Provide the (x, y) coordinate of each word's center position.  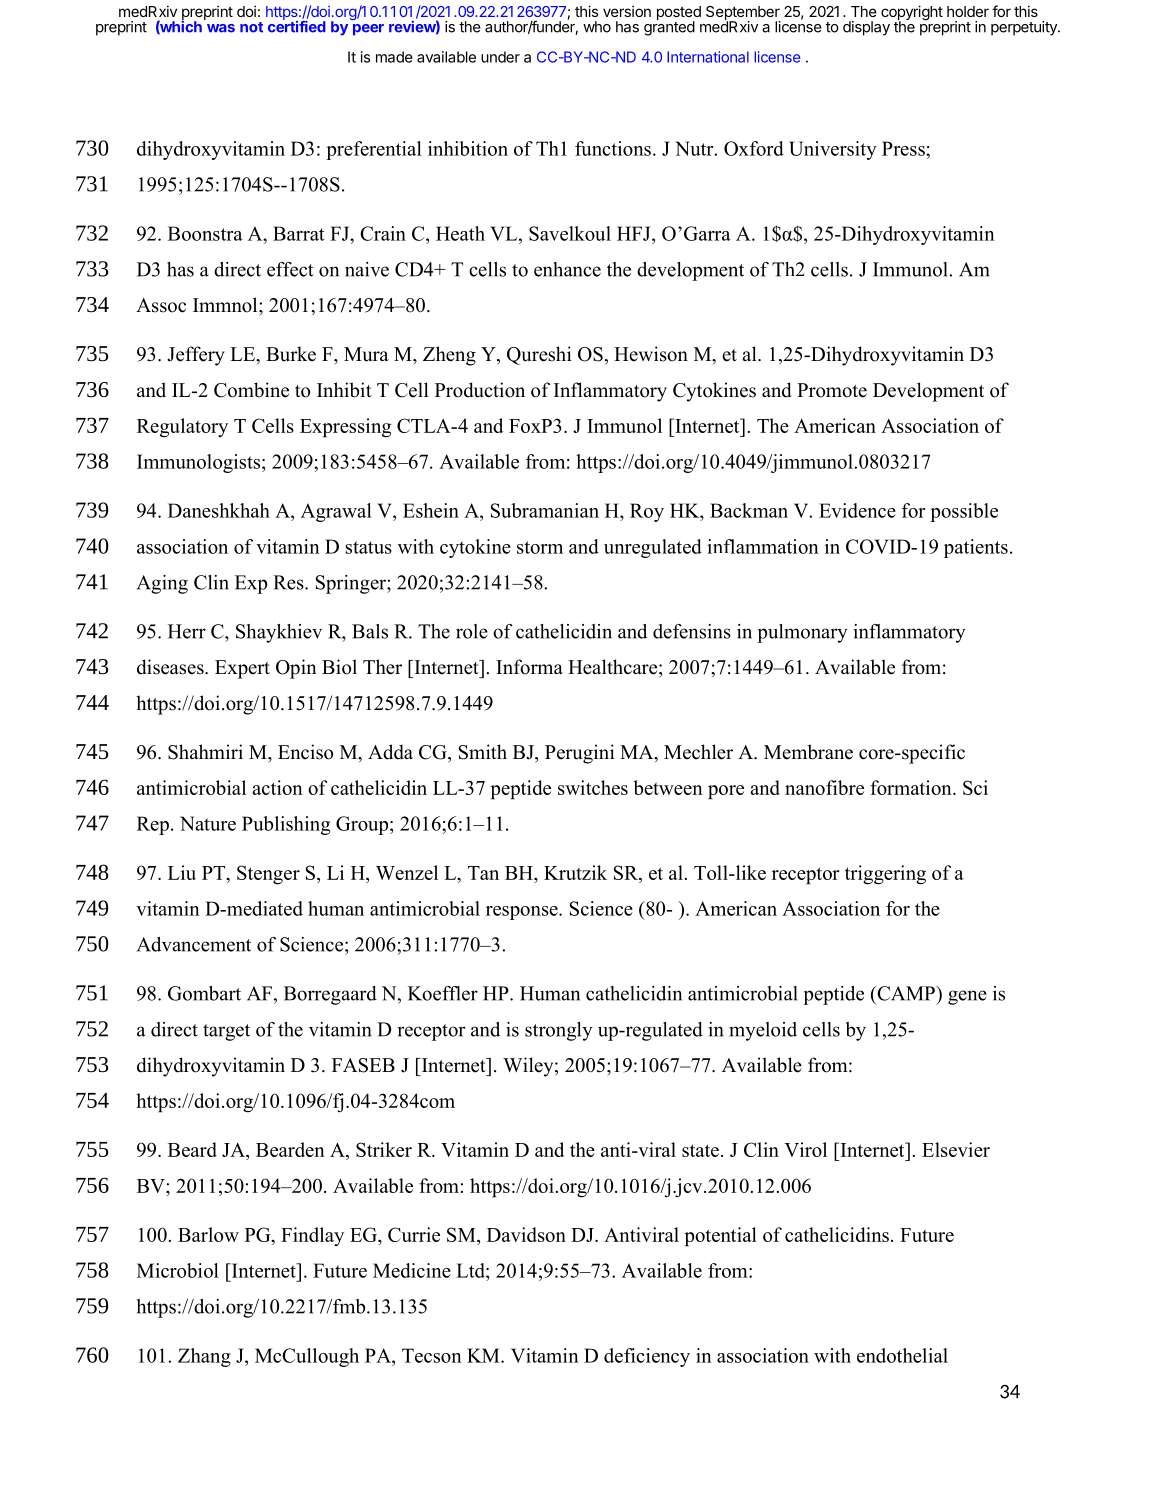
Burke (291, 354)
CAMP (906, 993)
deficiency (647, 1357)
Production (480, 390)
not (251, 27)
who (597, 27)
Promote (832, 390)
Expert (242, 669)
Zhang (204, 1357)
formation (912, 787)
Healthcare (614, 667)
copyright (912, 14)
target (226, 1032)
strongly (559, 1031)
